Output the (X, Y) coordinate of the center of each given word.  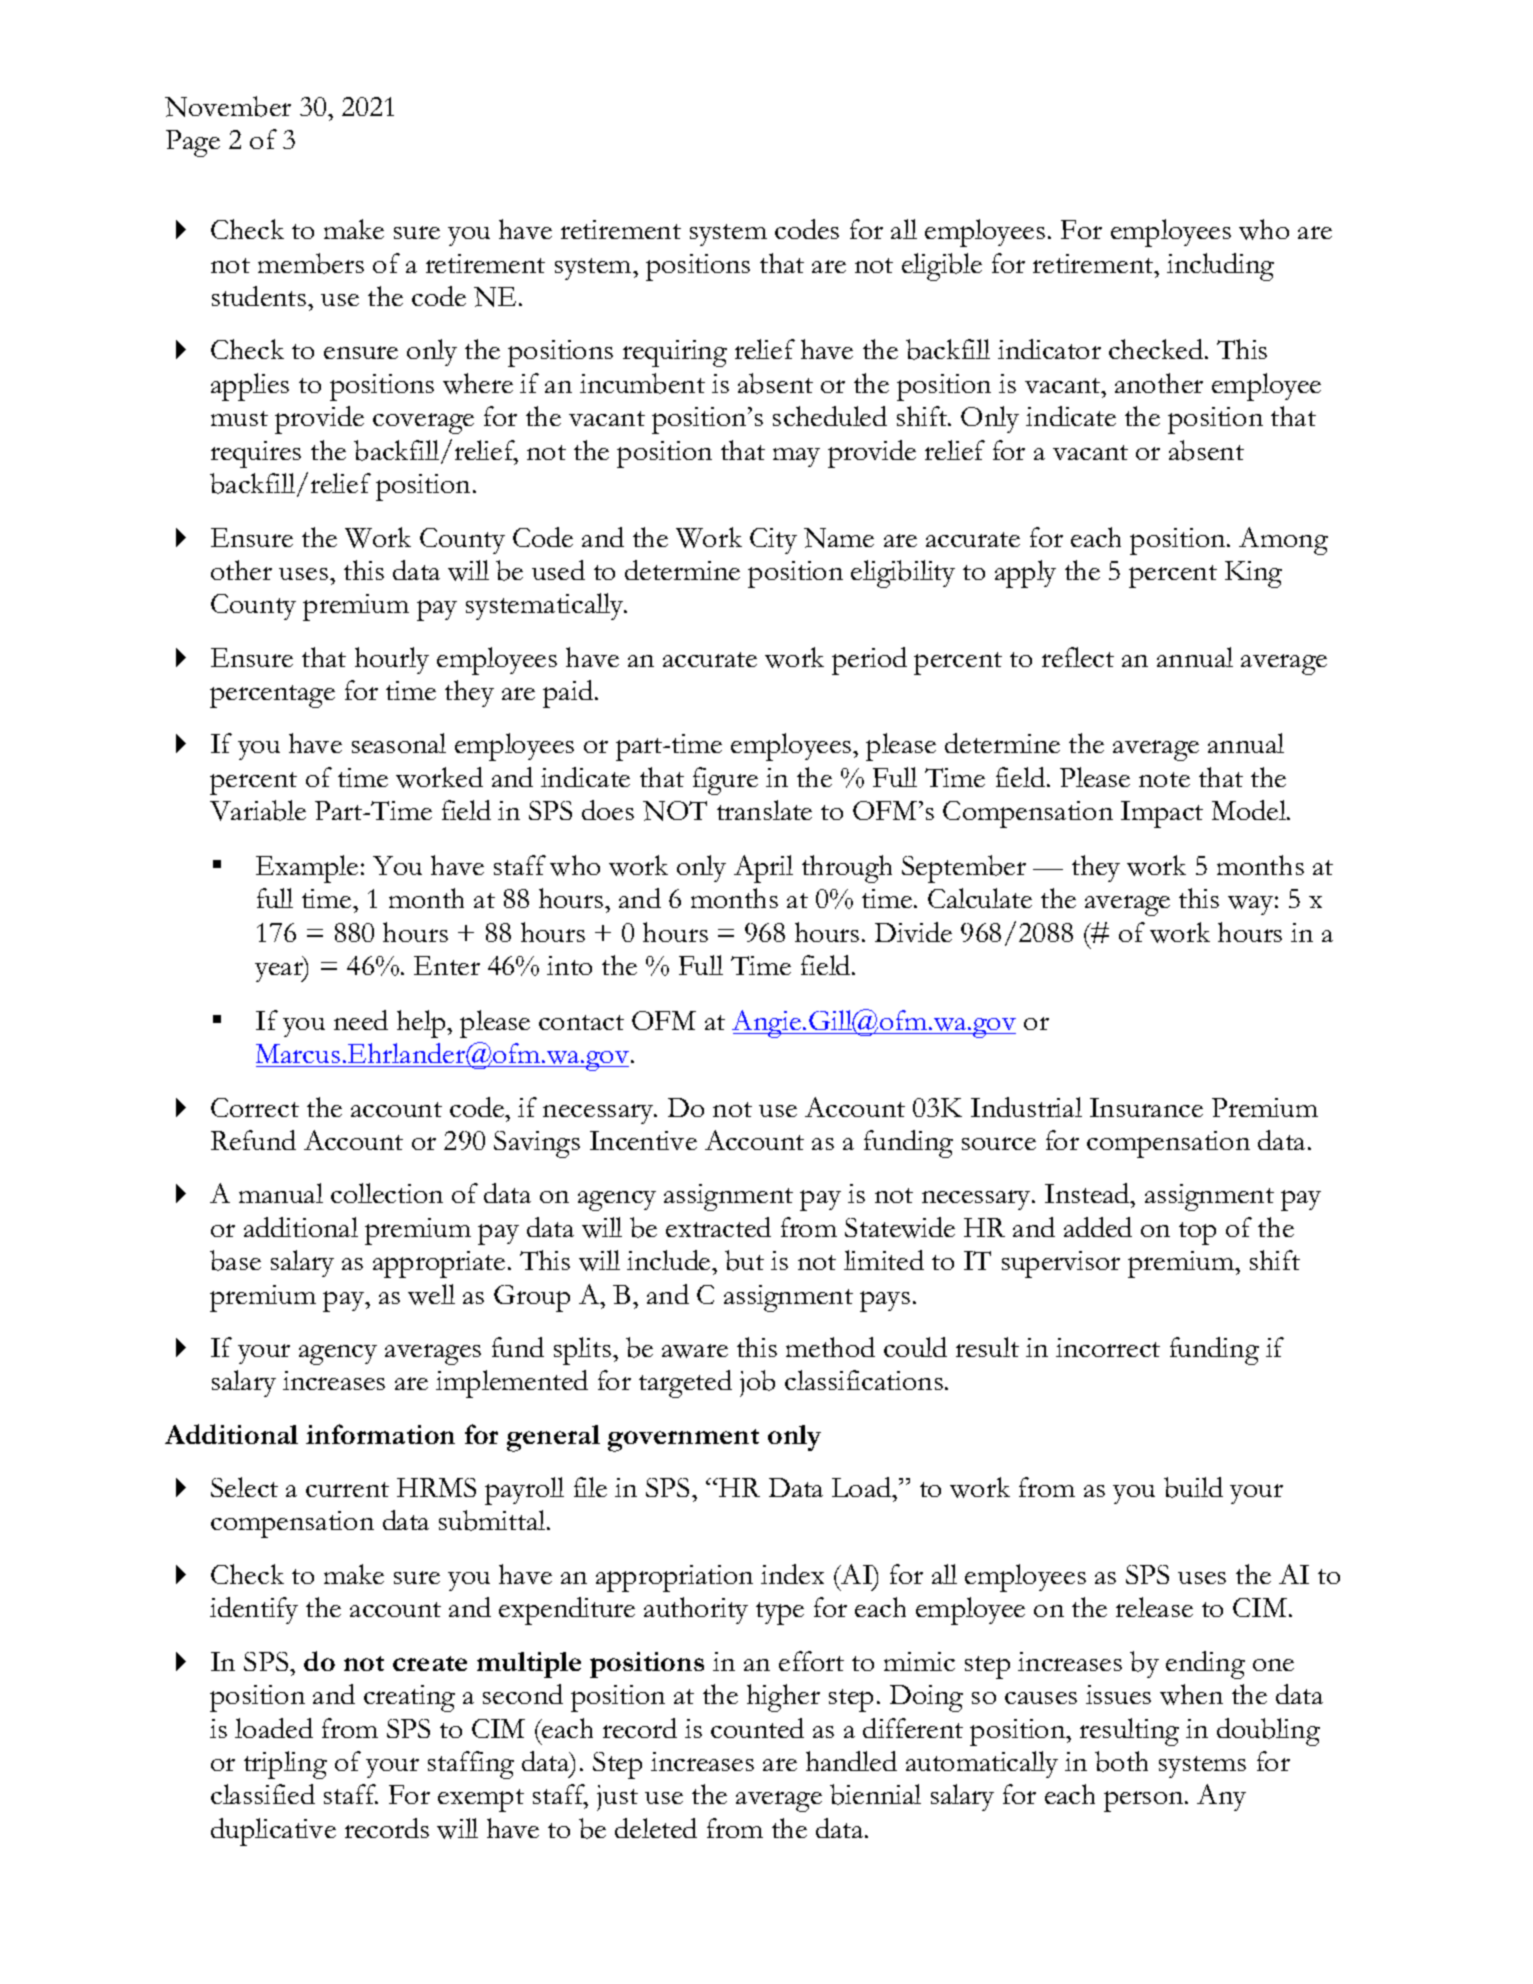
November (228, 106)
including (1220, 267)
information (380, 1434)
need (361, 1020)
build (1193, 1487)
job (757, 1383)
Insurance (1146, 1107)
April (763, 869)
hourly (392, 660)
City (773, 541)
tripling (285, 1765)
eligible (942, 267)
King (1253, 574)
